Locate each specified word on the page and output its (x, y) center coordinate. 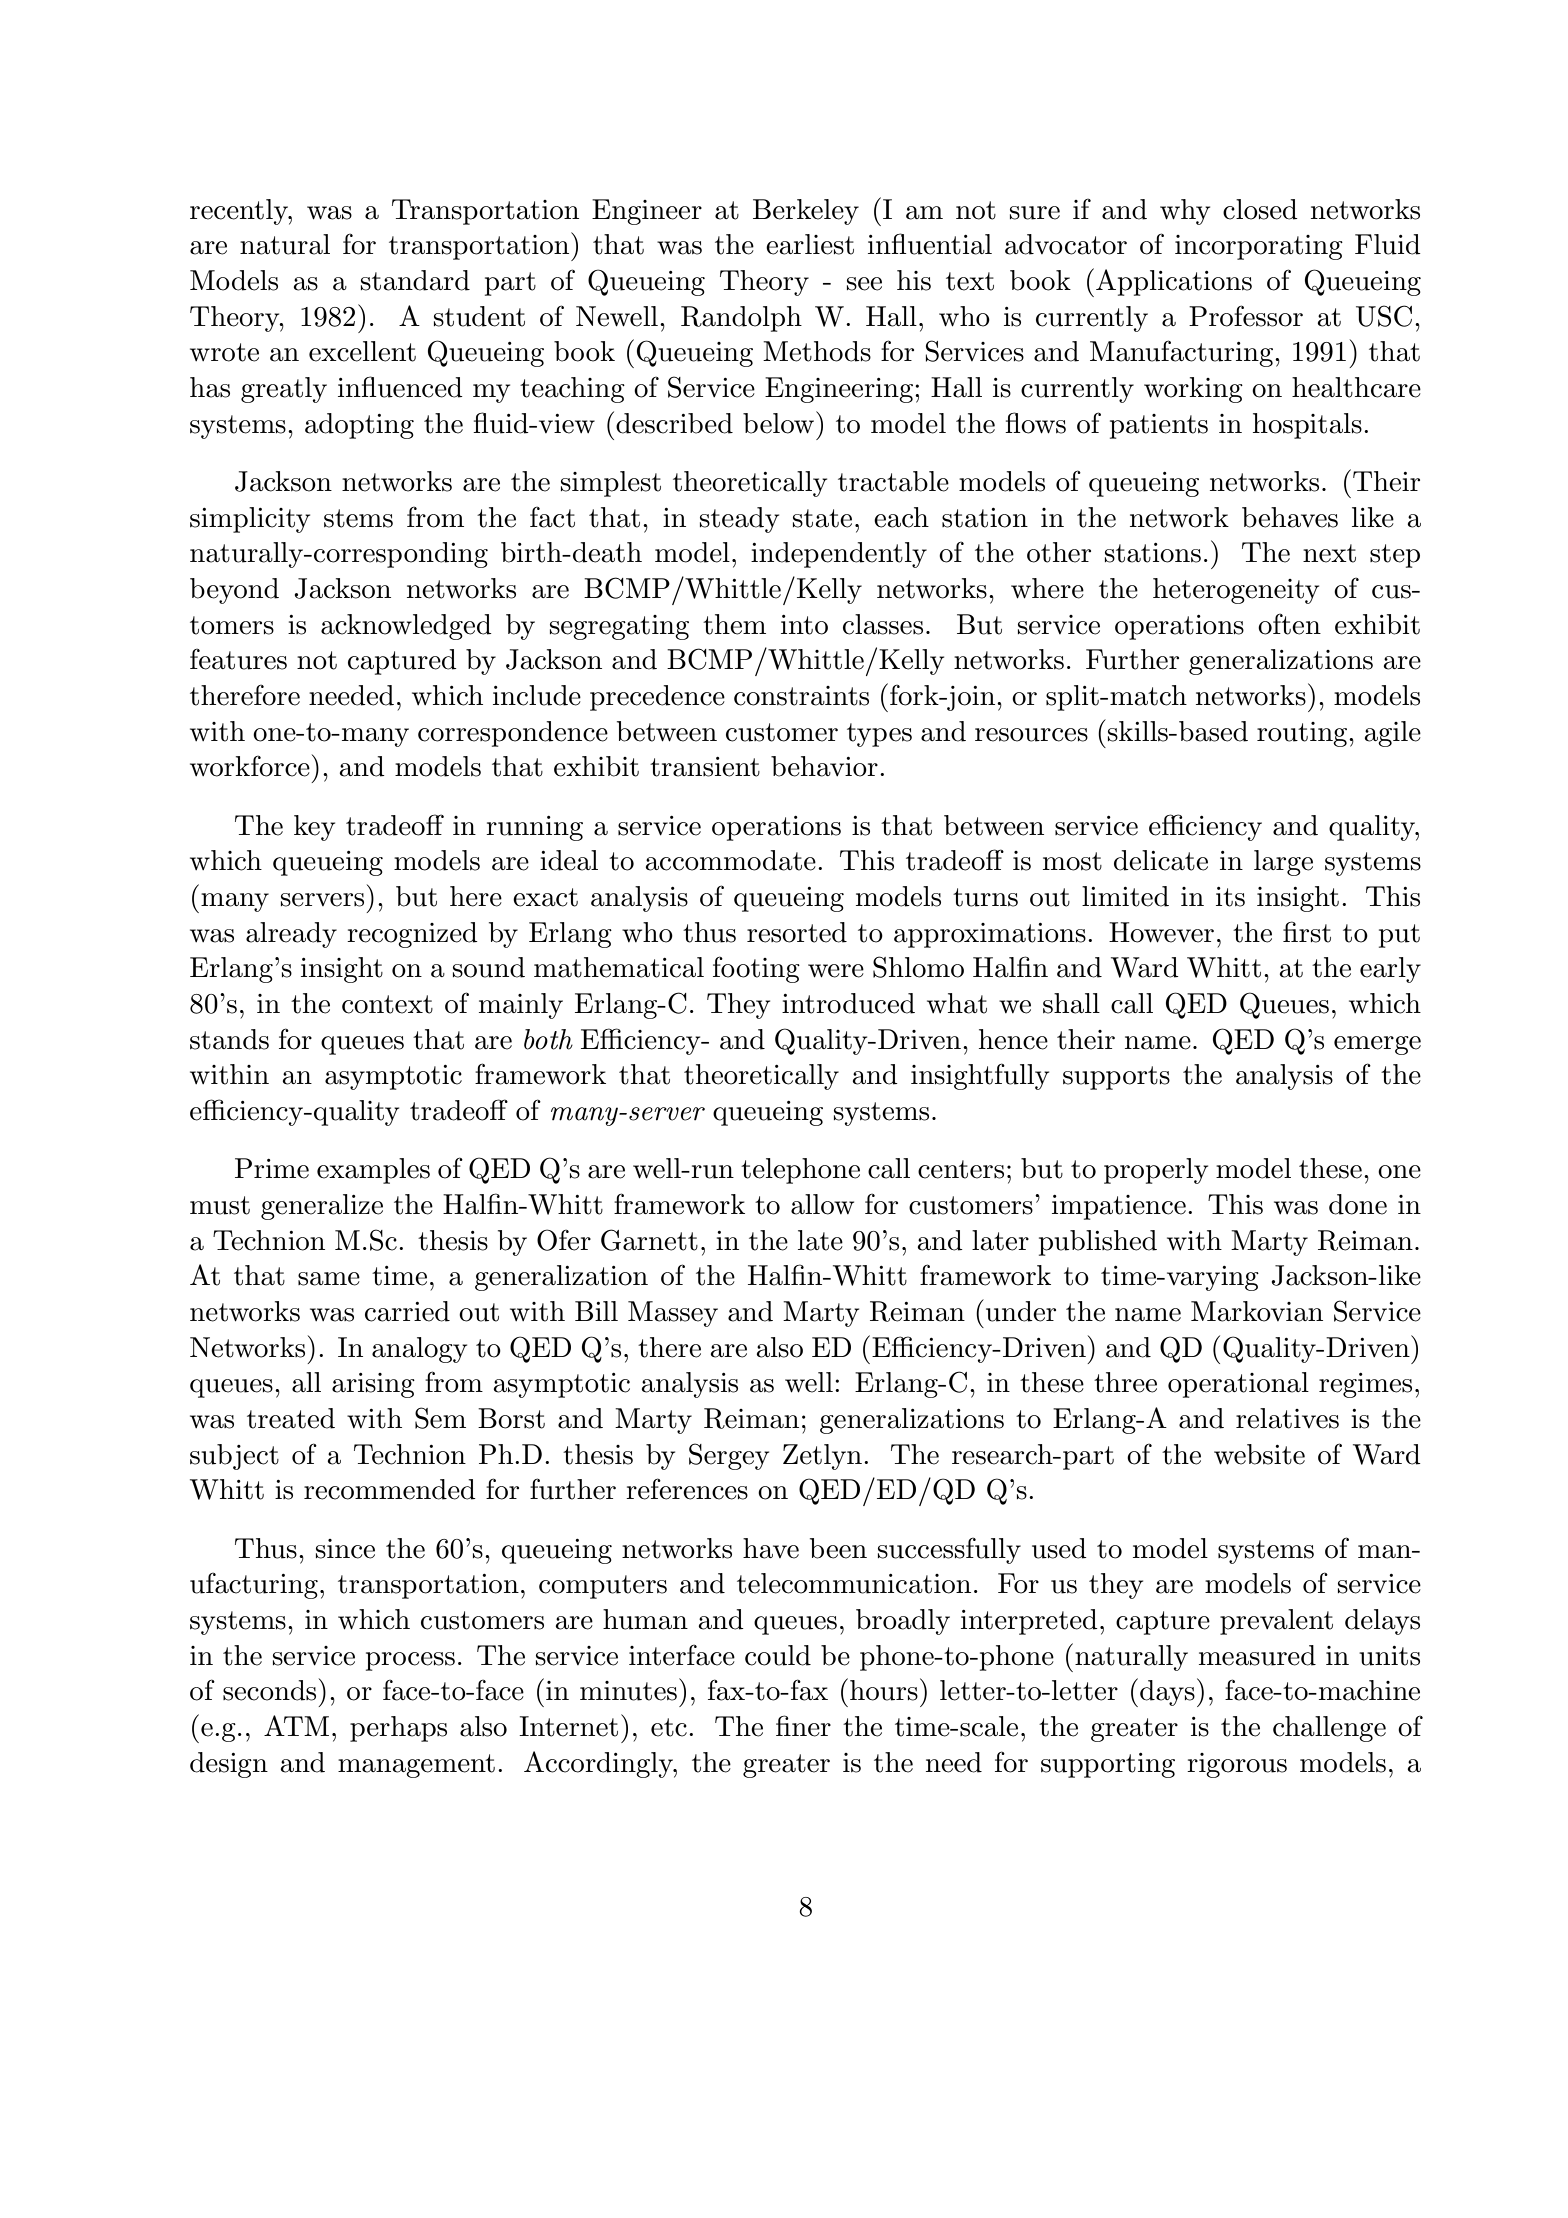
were (836, 971)
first (1307, 932)
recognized (412, 935)
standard (415, 280)
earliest (810, 244)
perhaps (398, 1729)
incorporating (1259, 247)
